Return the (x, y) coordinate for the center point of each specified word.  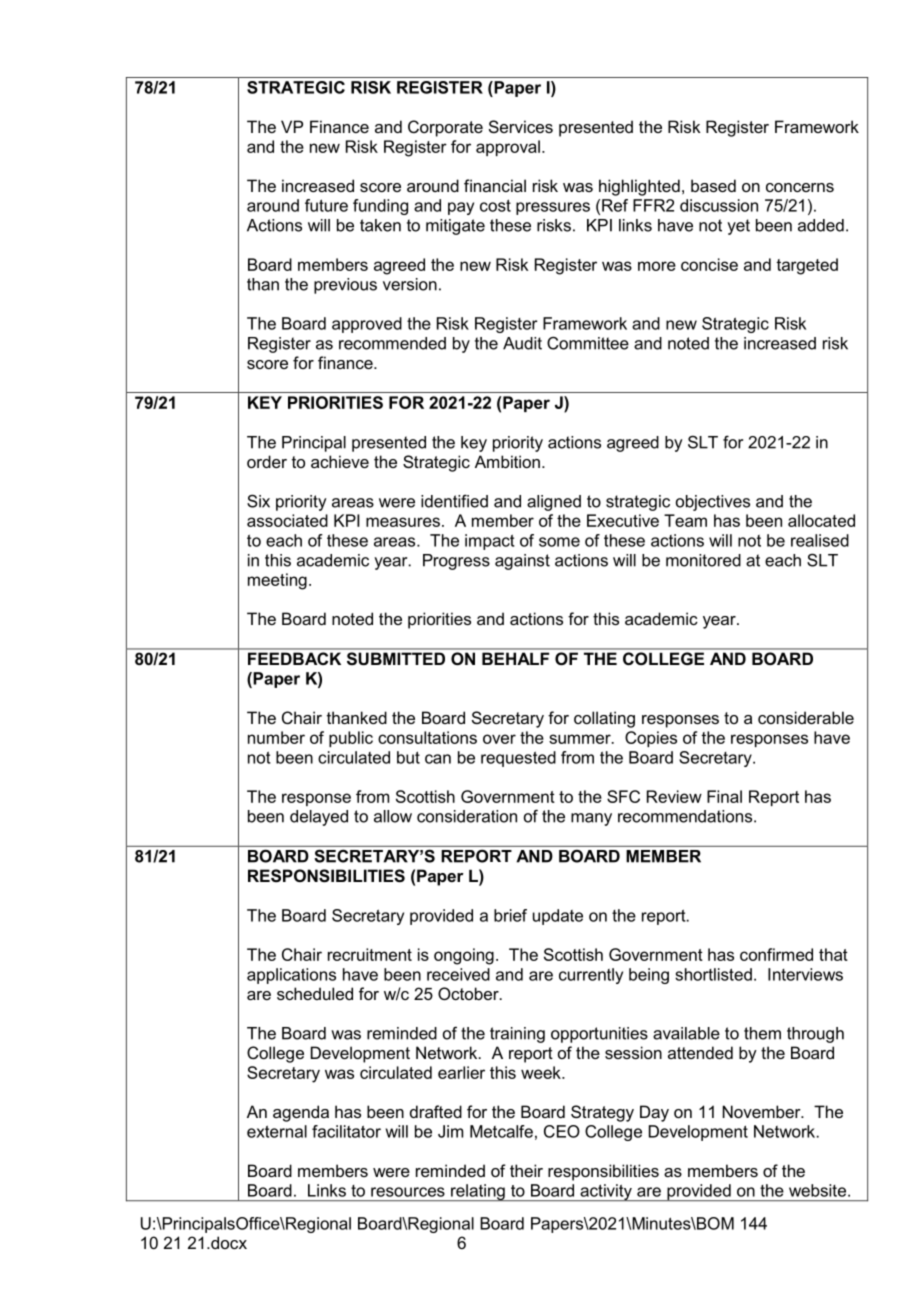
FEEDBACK (294, 658)
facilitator (346, 1131)
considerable (806, 717)
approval (508, 148)
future (326, 205)
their (526, 1170)
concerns (800, 187)
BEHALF (515, 659)
